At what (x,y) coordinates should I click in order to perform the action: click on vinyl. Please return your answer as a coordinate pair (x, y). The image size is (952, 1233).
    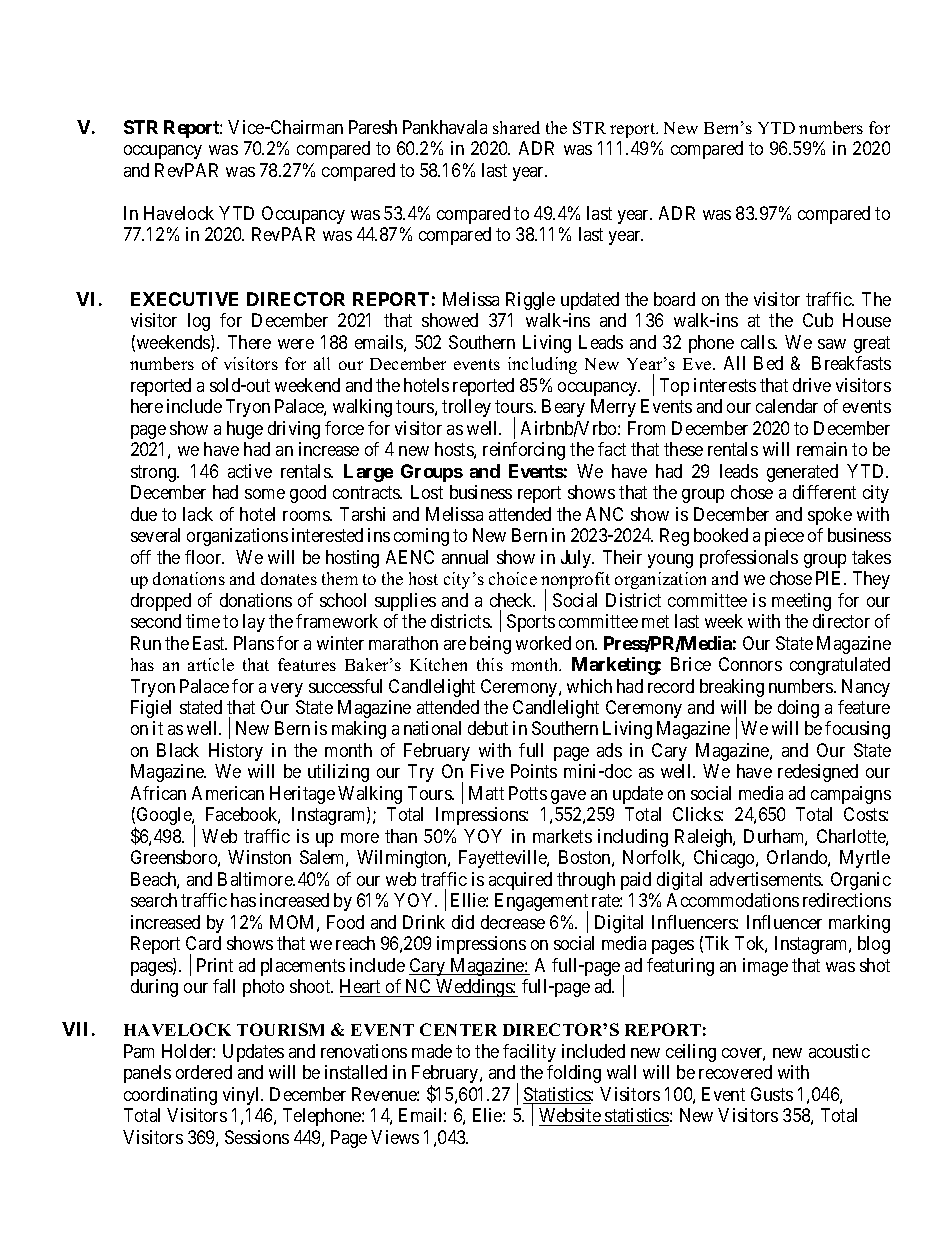
    Looking at the image, I should click on (243, 1096).
